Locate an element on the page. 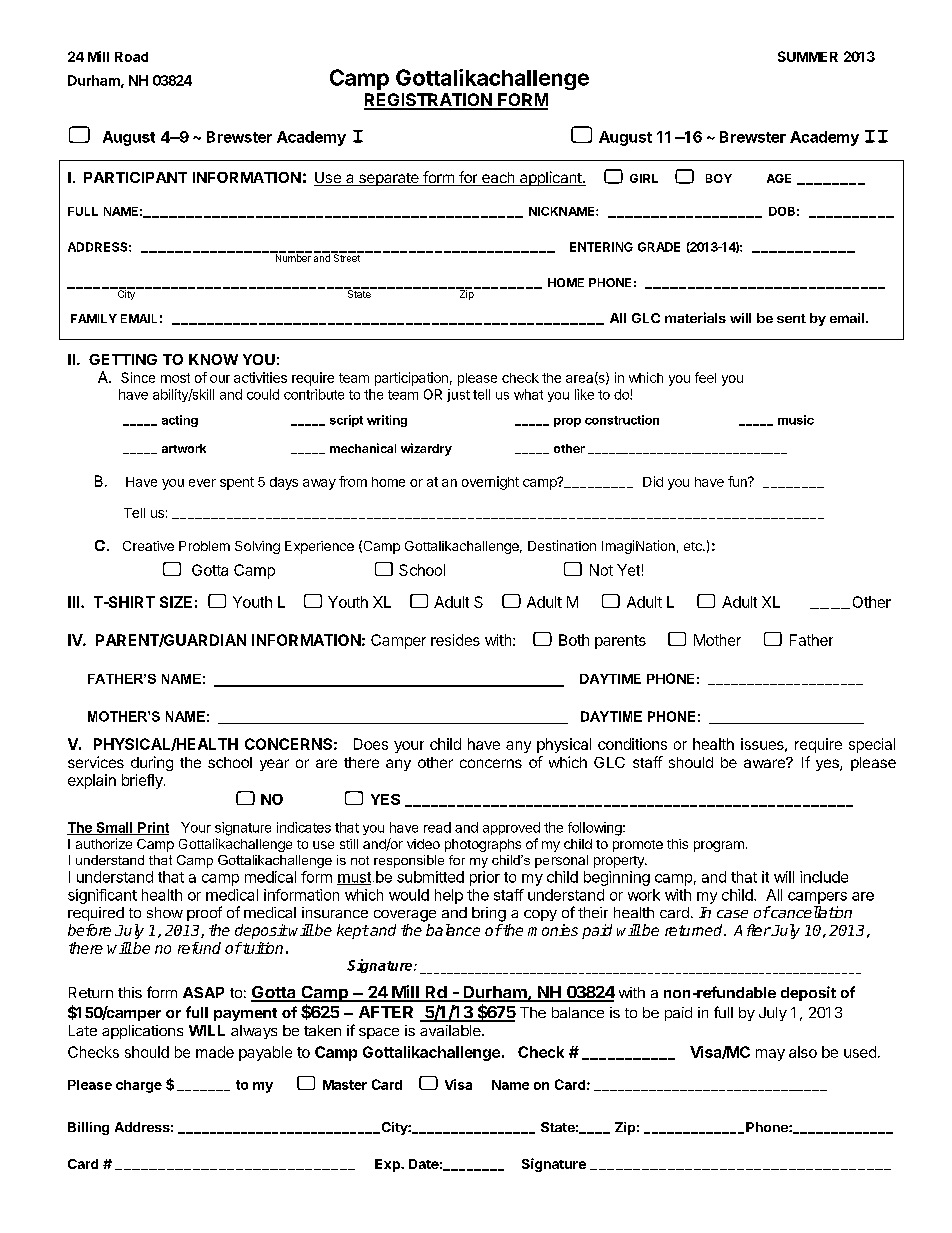  available is located at coordinates (451, 1030).
